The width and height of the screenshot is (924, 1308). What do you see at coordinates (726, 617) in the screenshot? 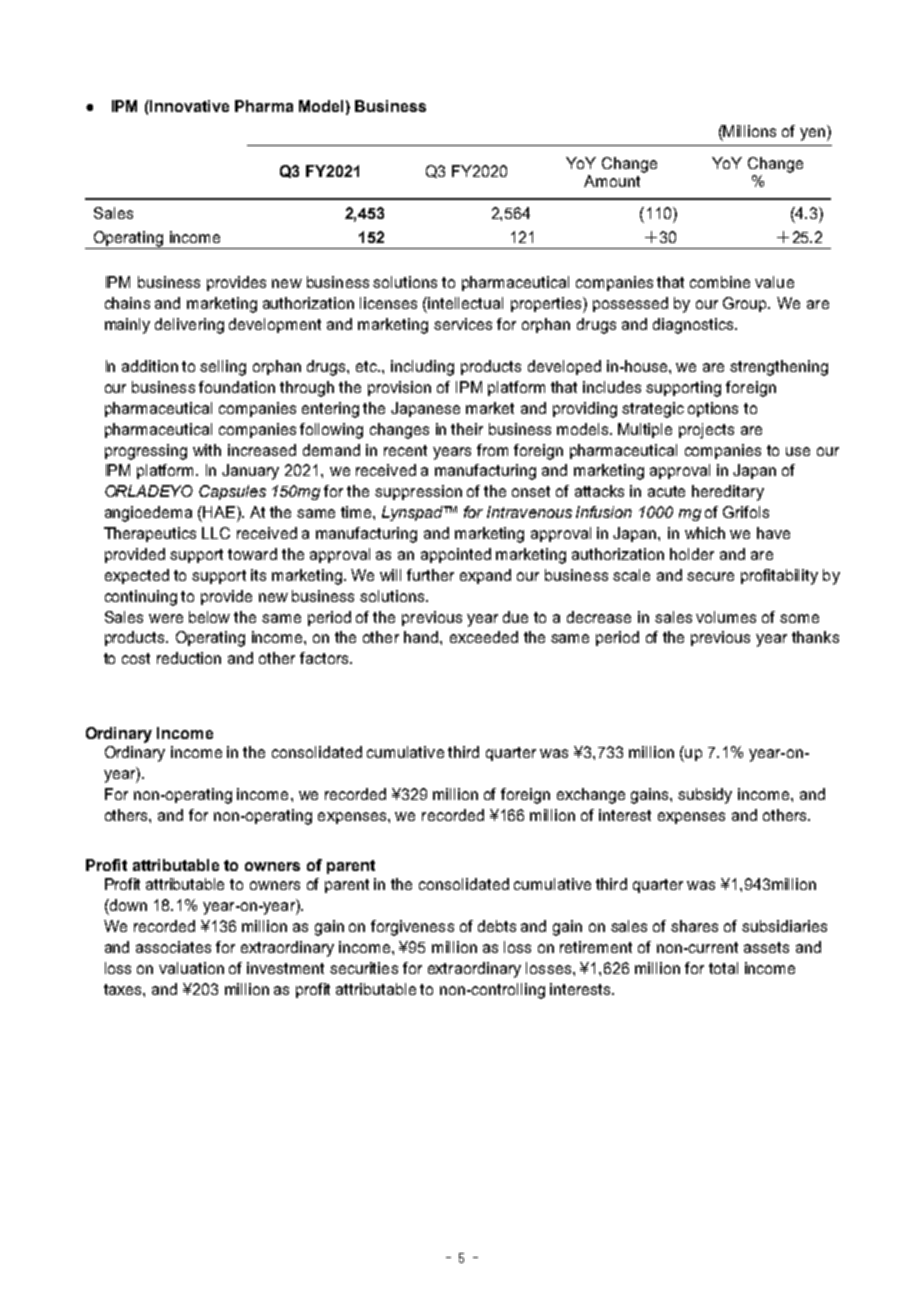
I see `volumes` at bounding box center [726, 617].
